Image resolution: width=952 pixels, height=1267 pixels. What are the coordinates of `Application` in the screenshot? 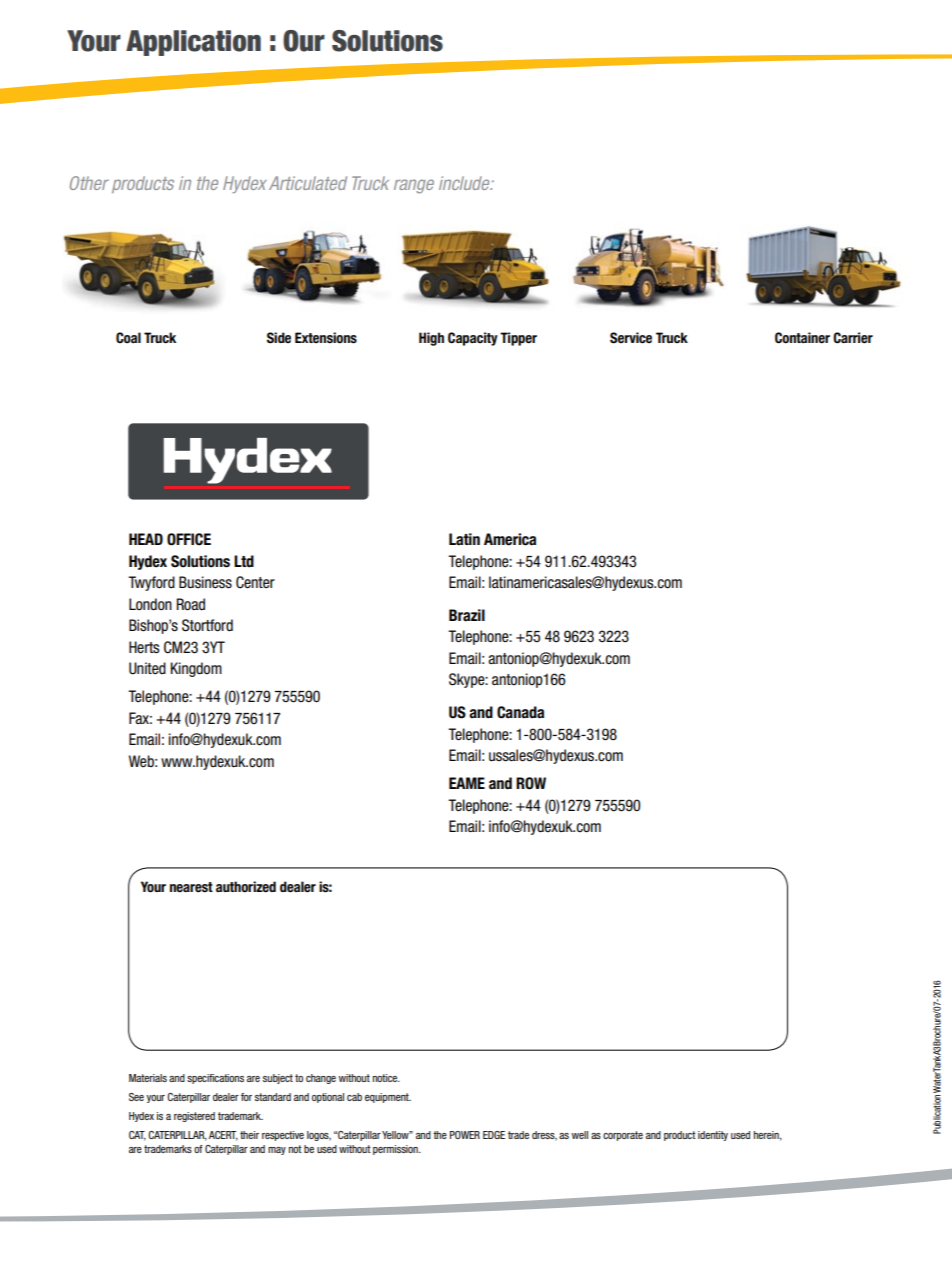 It's located at (193, 43).
